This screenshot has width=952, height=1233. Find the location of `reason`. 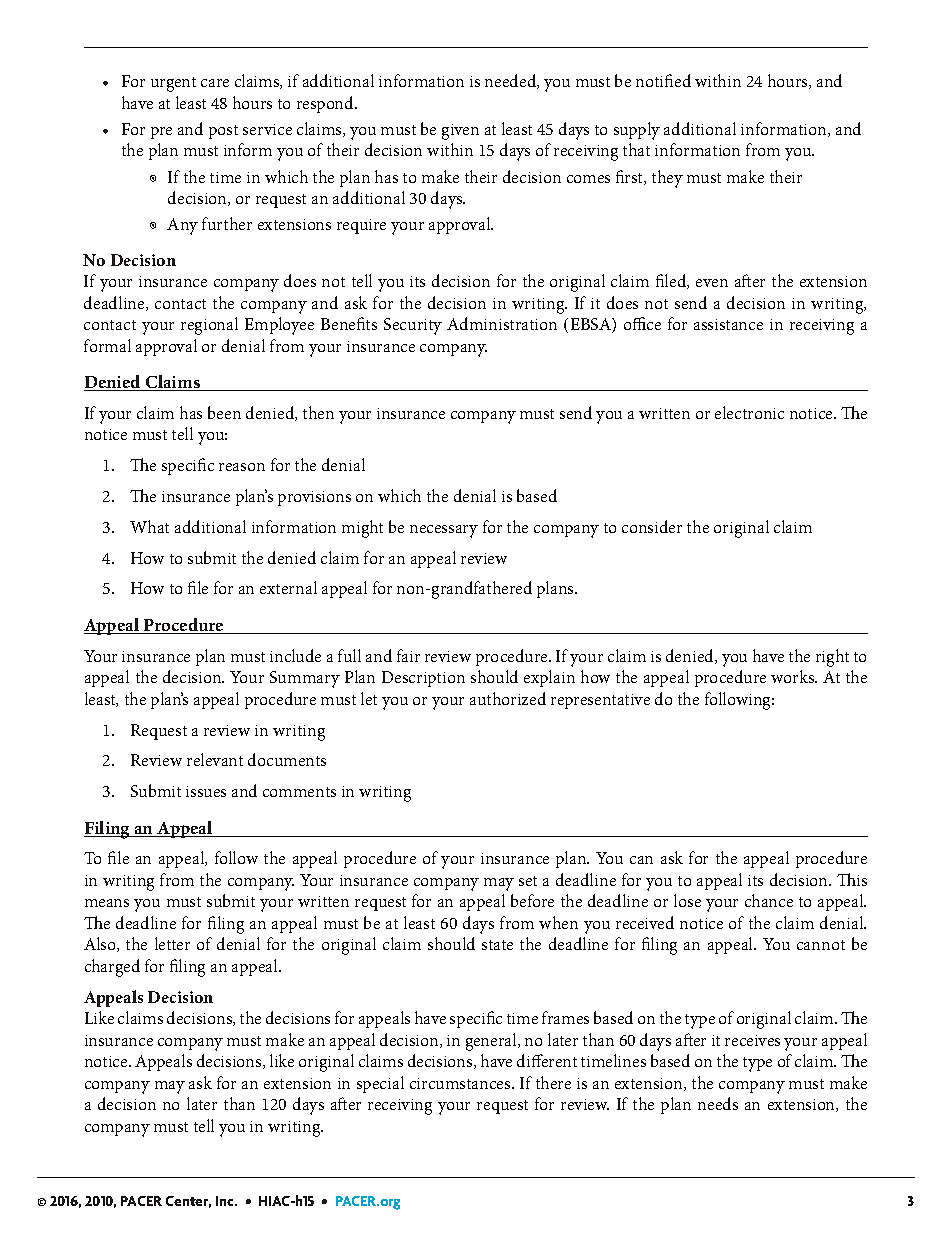

reason is located at coordinates (242, 467).
